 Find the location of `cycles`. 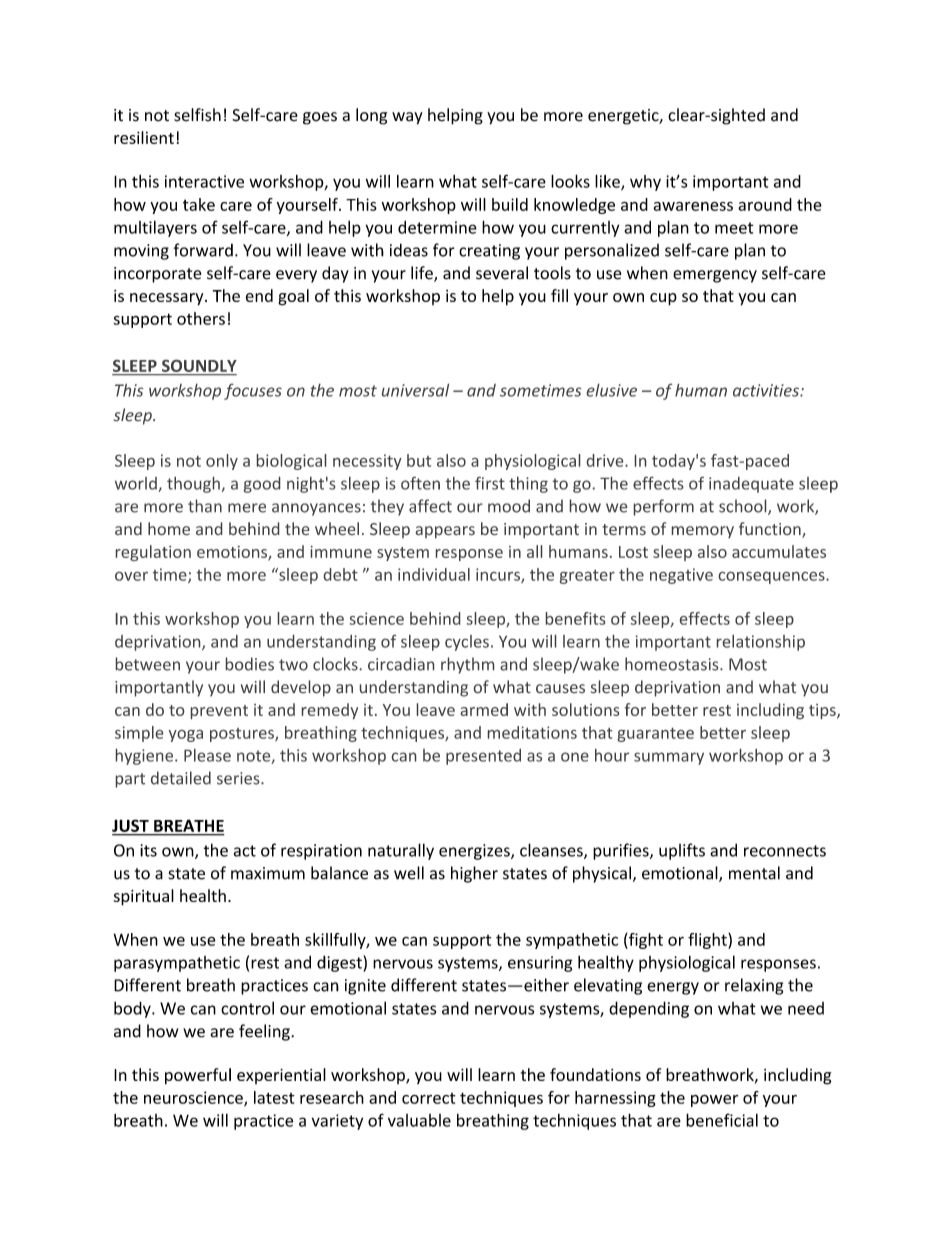

cycles is located at coordinates (467, 643).
